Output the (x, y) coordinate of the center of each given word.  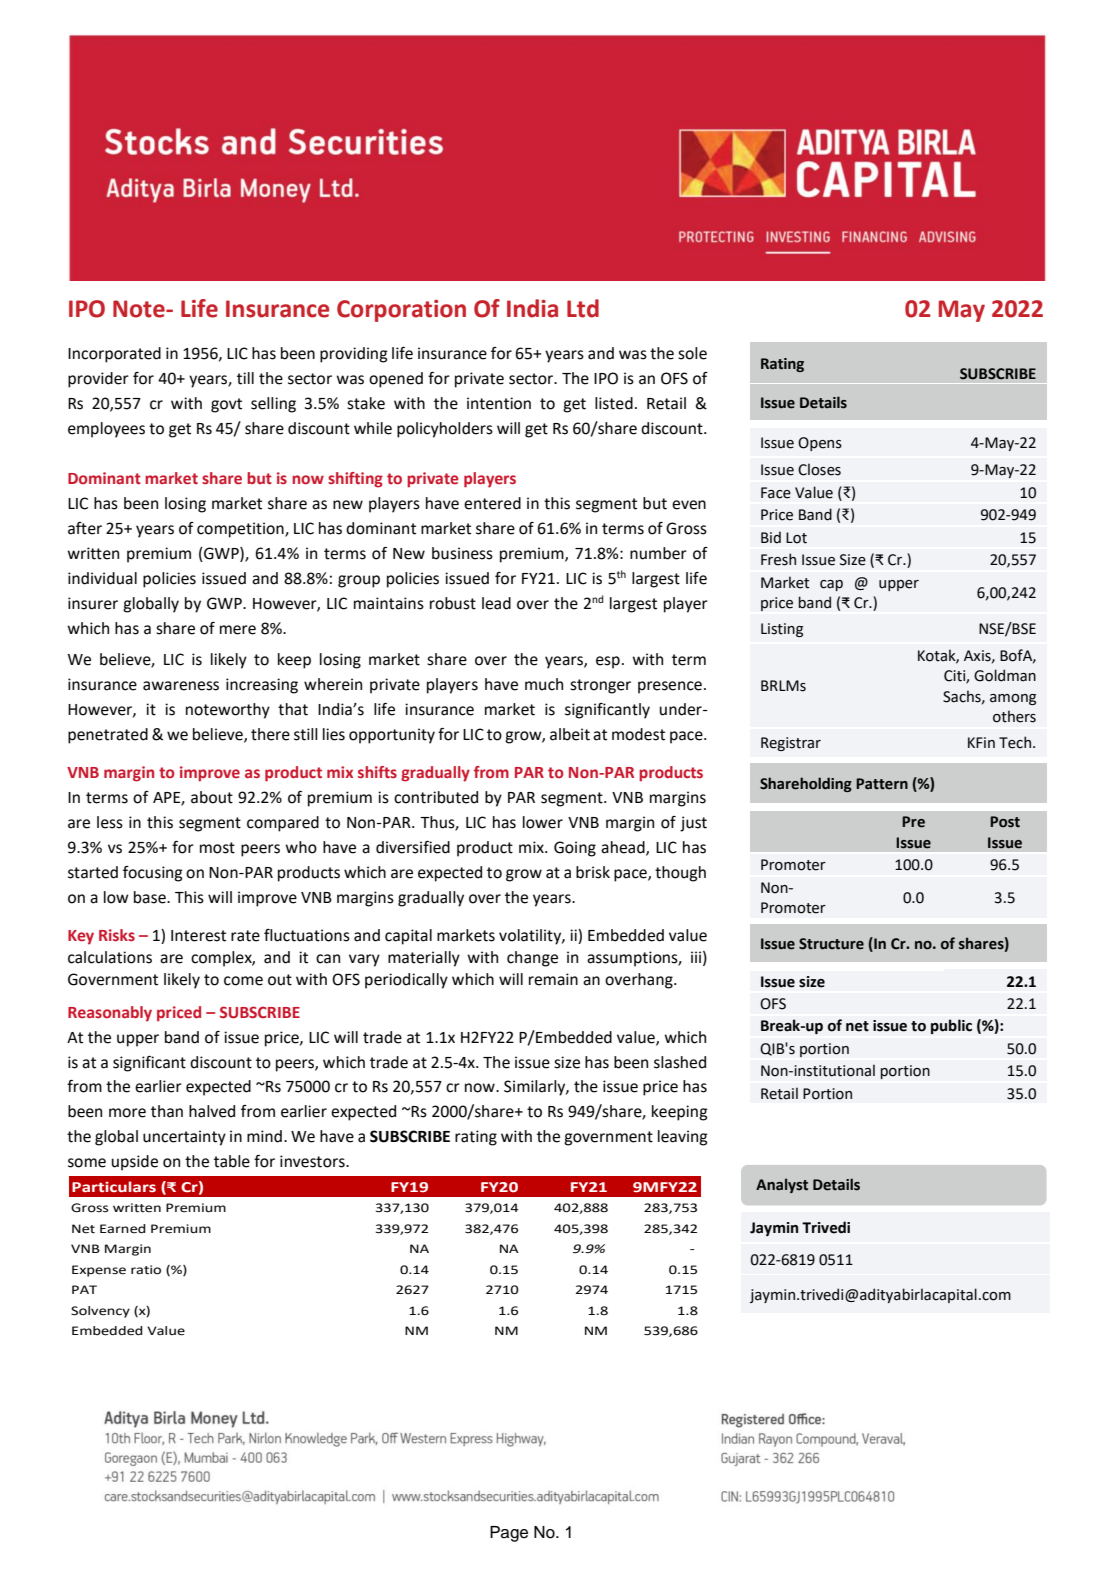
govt (226, 405)
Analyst (782, 1185)
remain (553, 979)
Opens (820, 444)
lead (496, 603)
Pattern (882, 784)
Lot (796, 538)
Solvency (100, 1312)
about (212, 797)
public (951, 1026)
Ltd (583, 308)
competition (241, 530)
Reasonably (110, 1014)
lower (543, 822)
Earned (123, 1229)
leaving (683, 1138)
